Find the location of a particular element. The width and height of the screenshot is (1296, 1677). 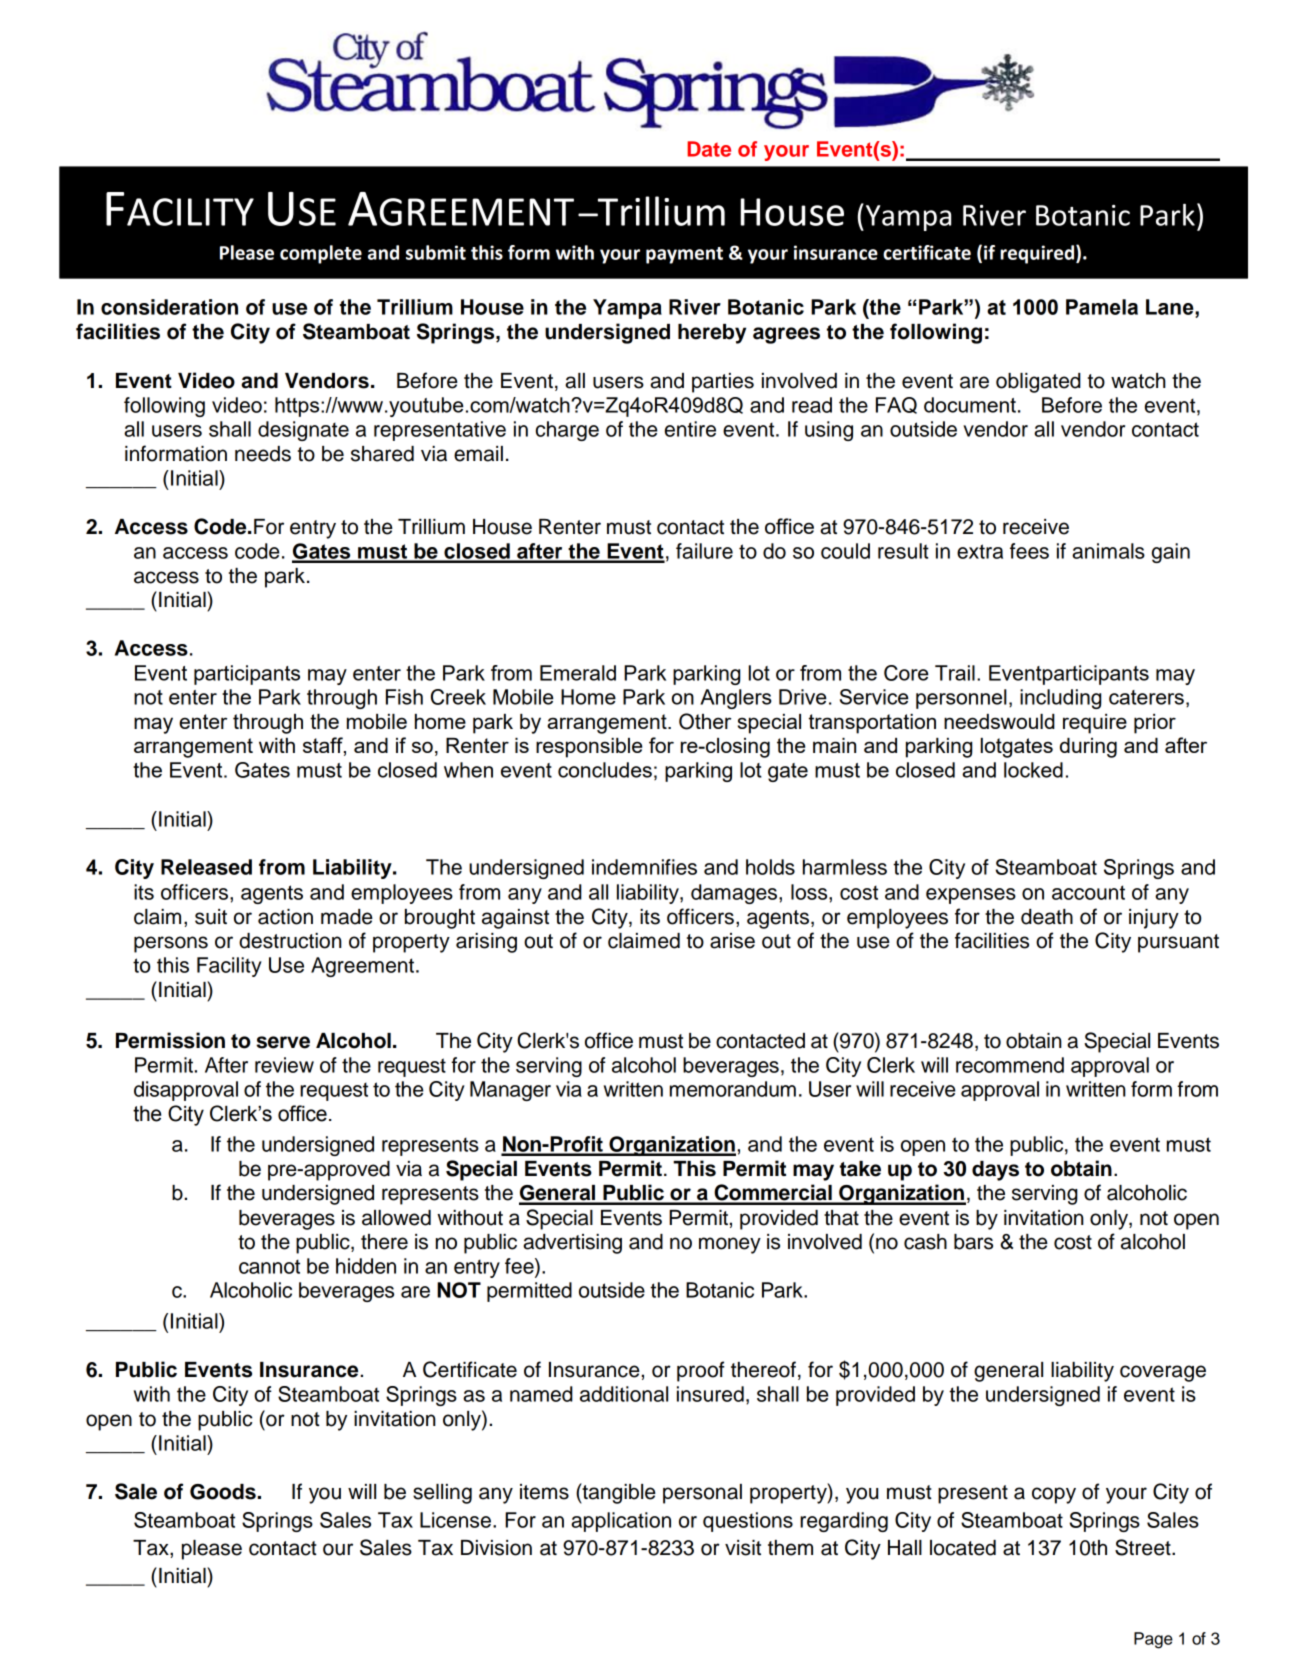

bars is located at coordinates (973, 1242).
